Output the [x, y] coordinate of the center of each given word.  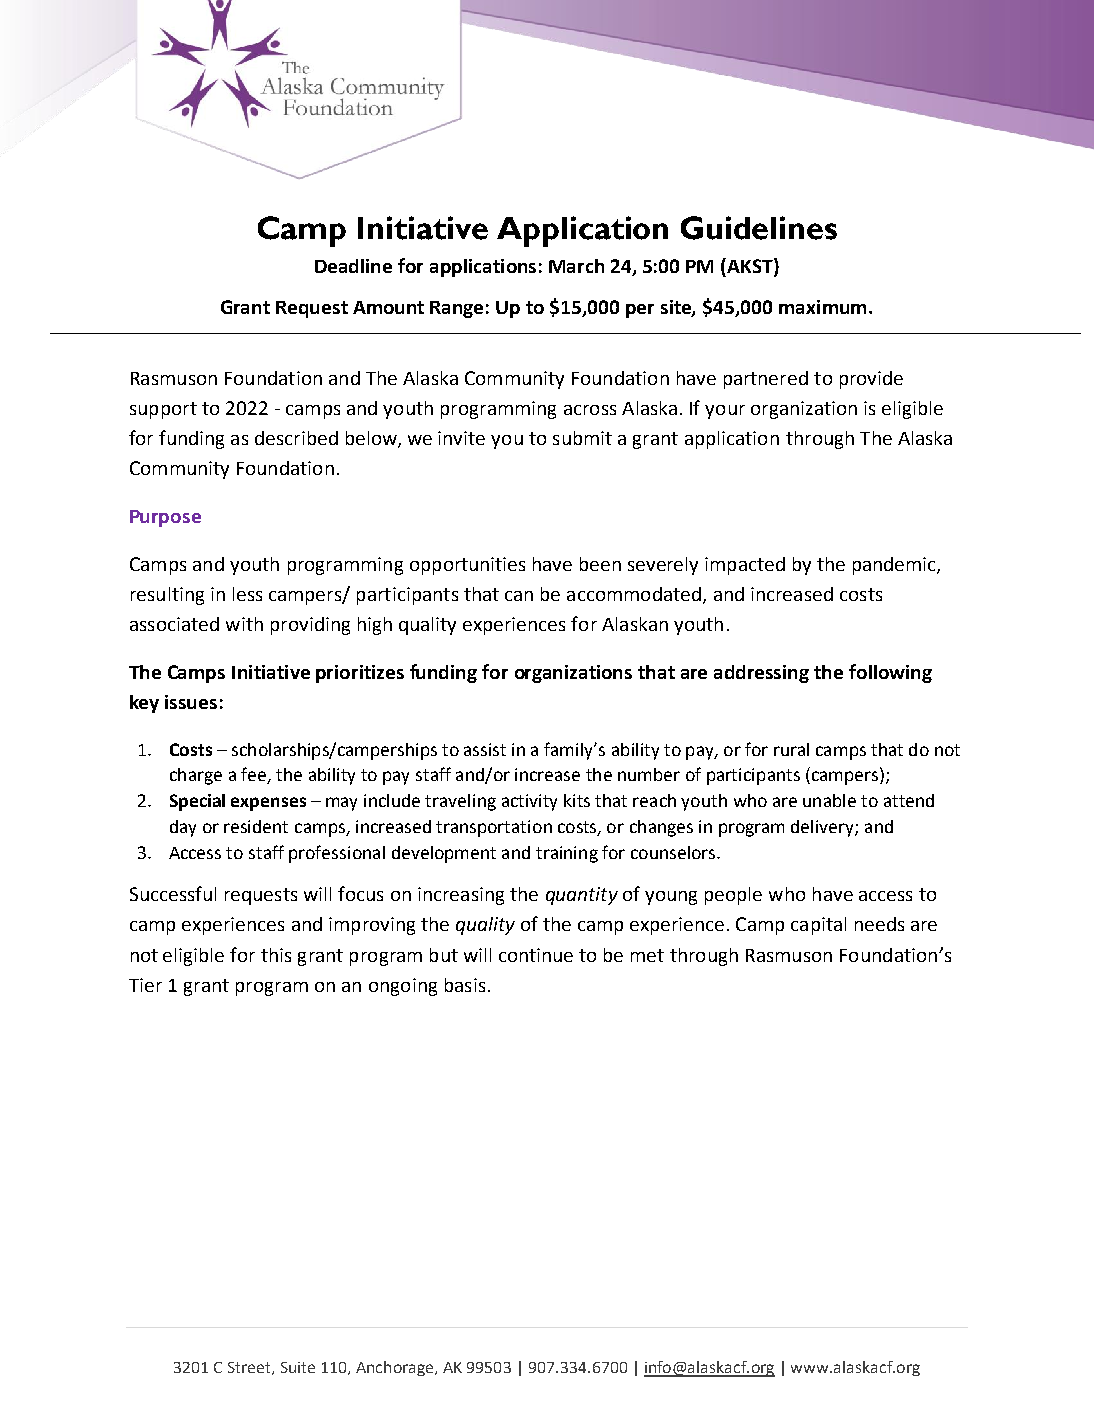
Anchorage [396, 1368]
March [576, 266]
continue [536, 955]
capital [818, 926]
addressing [761, 674]
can [519, 596]
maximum [822, 307]
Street [250, 1368]
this [276, 955]
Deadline [353, 266]
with [244, 624]
